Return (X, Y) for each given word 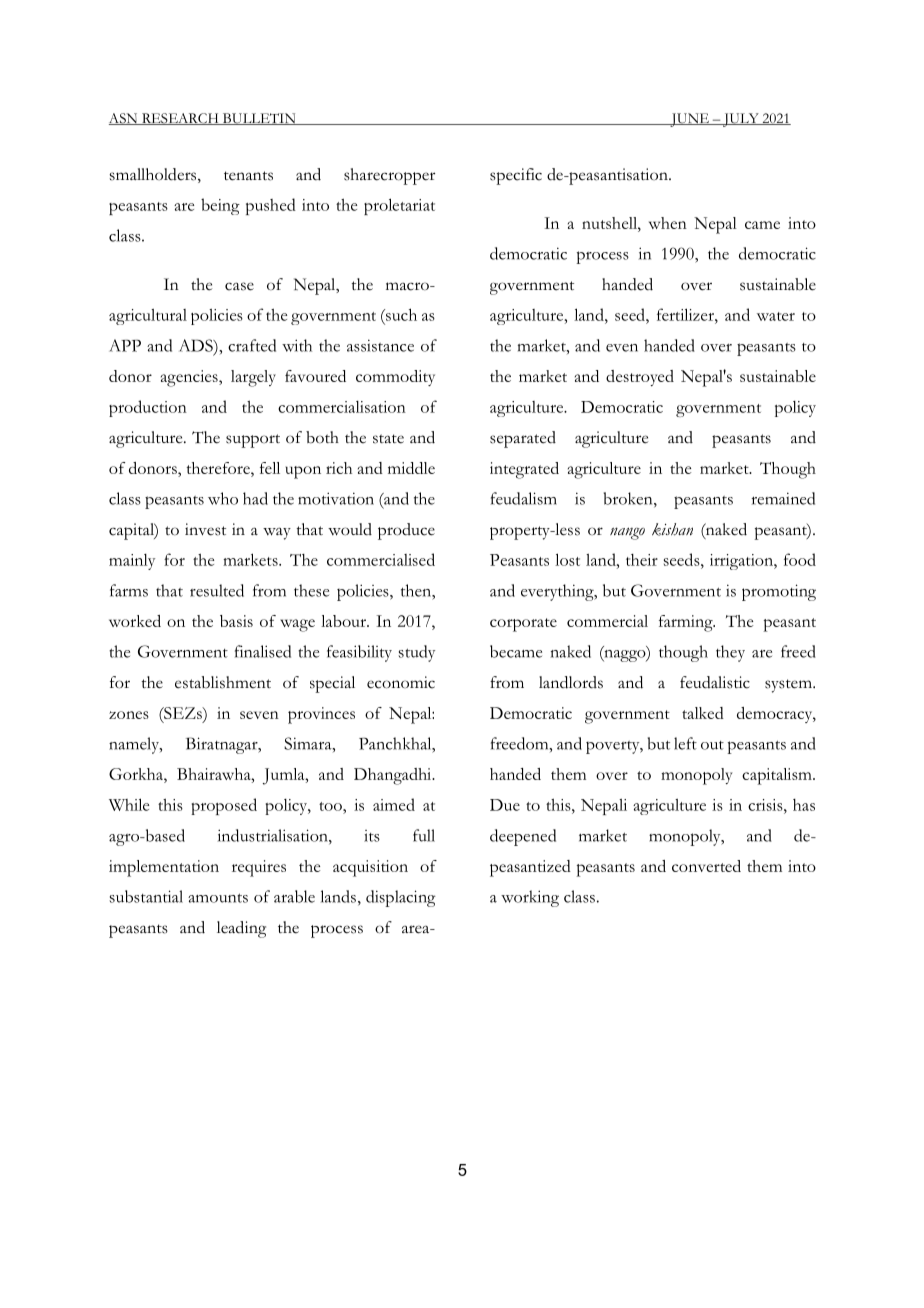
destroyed (640, 378)
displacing (401, 898)
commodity (395, 378)
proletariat (399, 206)
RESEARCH (180, 119)
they (730, 653)
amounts (218, 898)
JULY (740, 120)
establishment (223, 682)
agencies (190, 378)
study (416, 653)
